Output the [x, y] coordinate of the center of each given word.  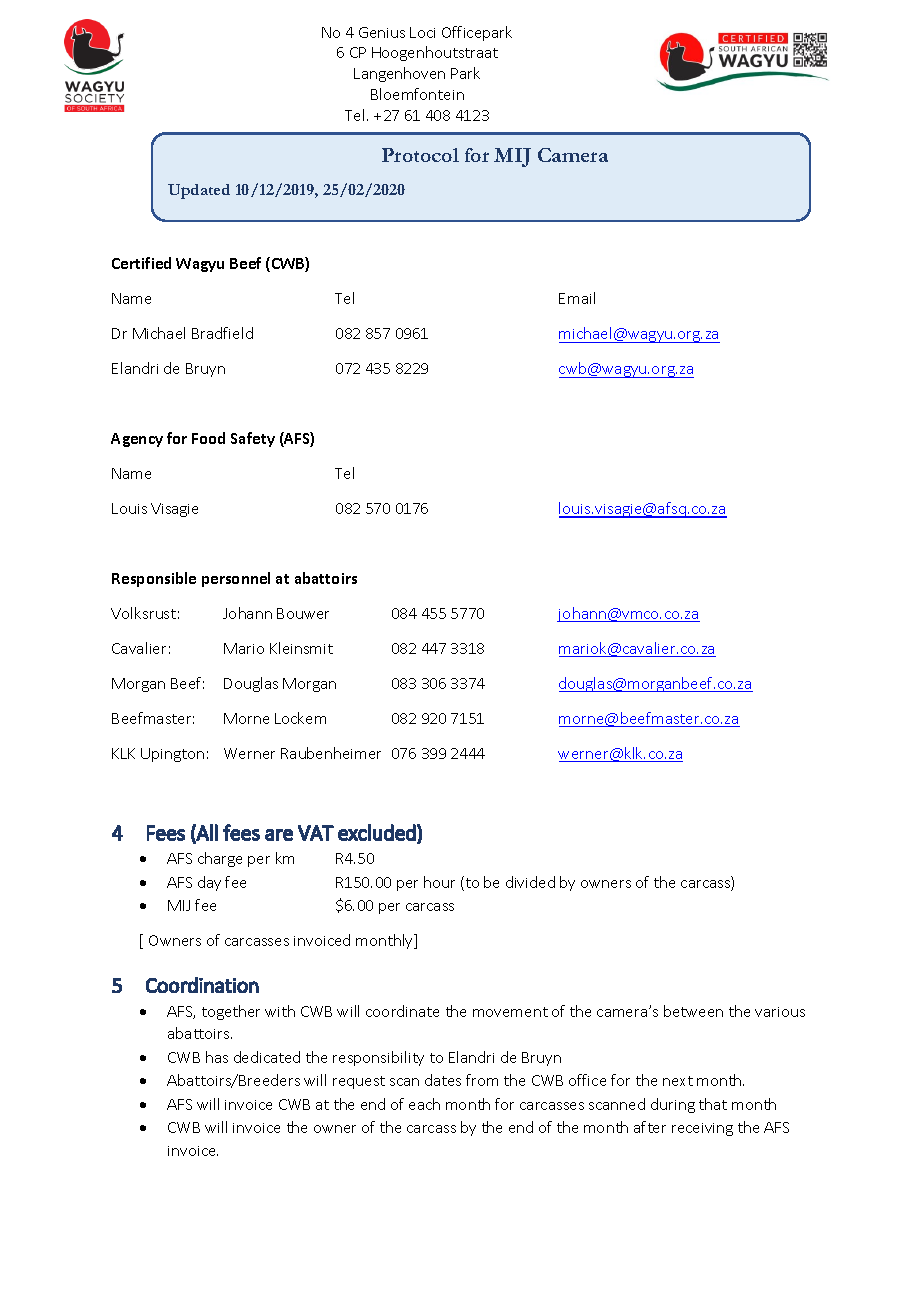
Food [208, 438]
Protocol [420, 155]
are [279, 835]
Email [577, 298]
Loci [422, 32]
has [217, 1057]
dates [443, 1080]
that [713, 1104]
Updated [199, 191]
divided [530, 882]
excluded [377, 832]
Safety [253, 439]
